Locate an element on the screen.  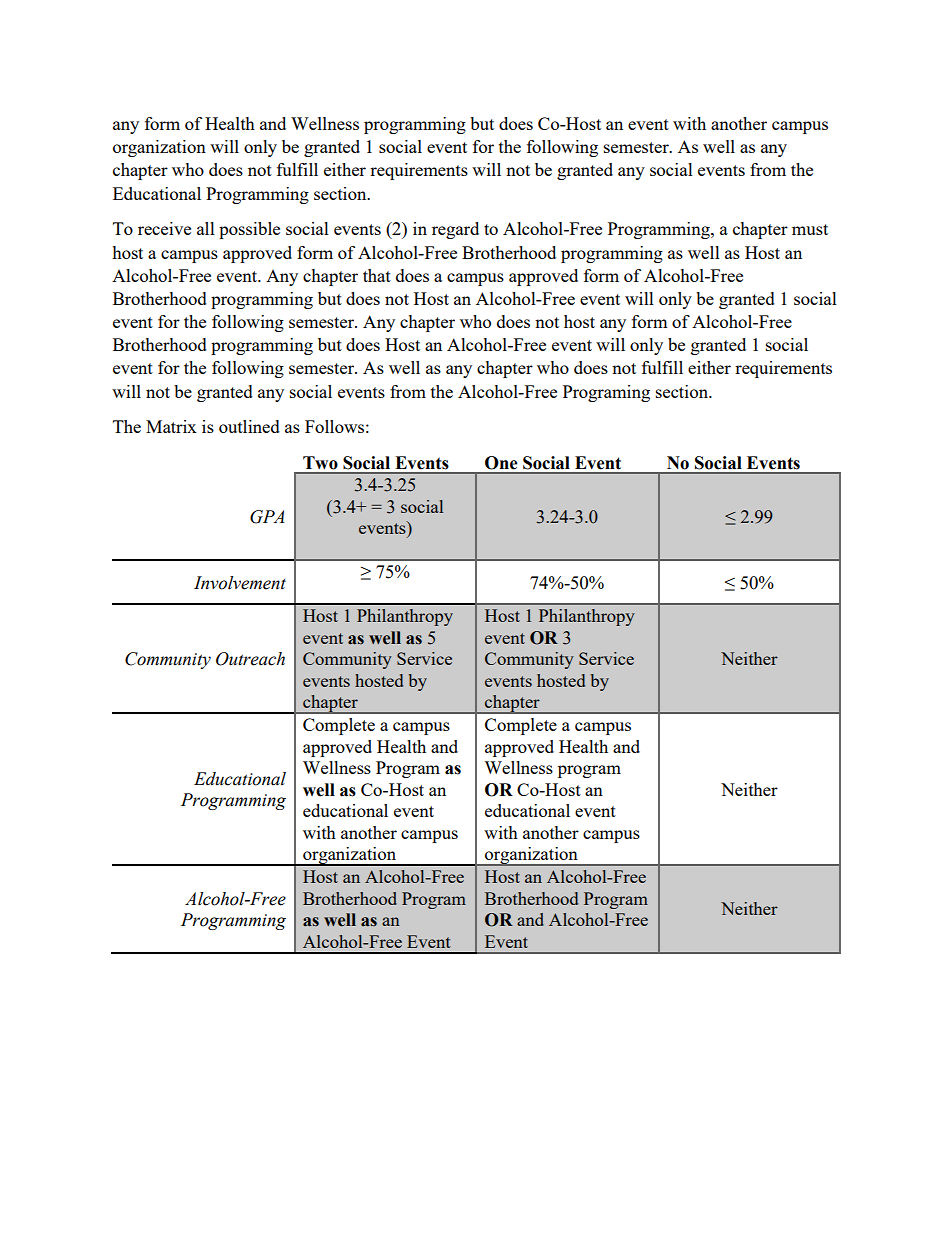
must is located at coordinates (810, 229).
